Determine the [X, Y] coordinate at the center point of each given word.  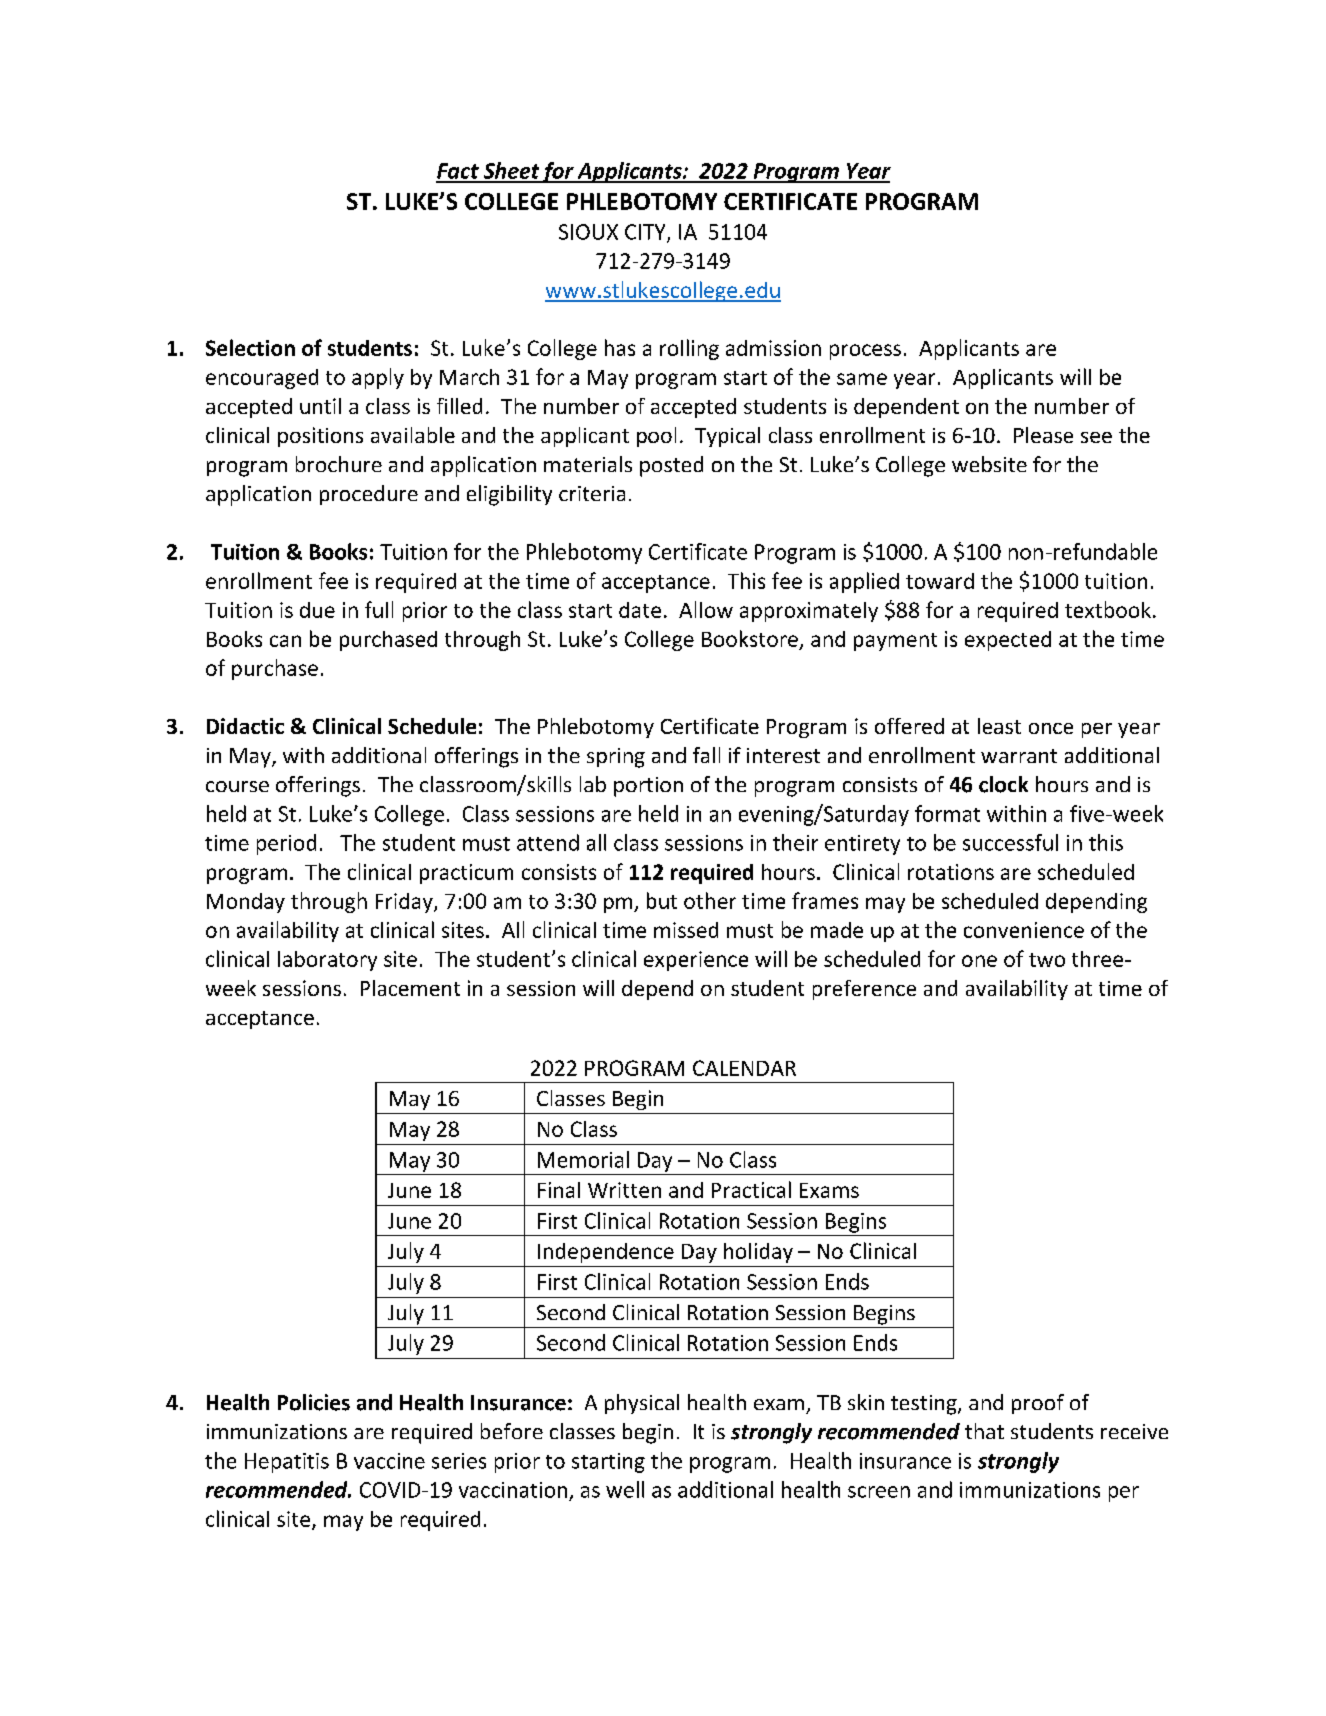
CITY [646, 233]
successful [1010, 842]
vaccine [389, 1461]
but [662, 900]
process [865, 352]
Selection [250, 347]
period [286, 844]
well [625, 1489]
